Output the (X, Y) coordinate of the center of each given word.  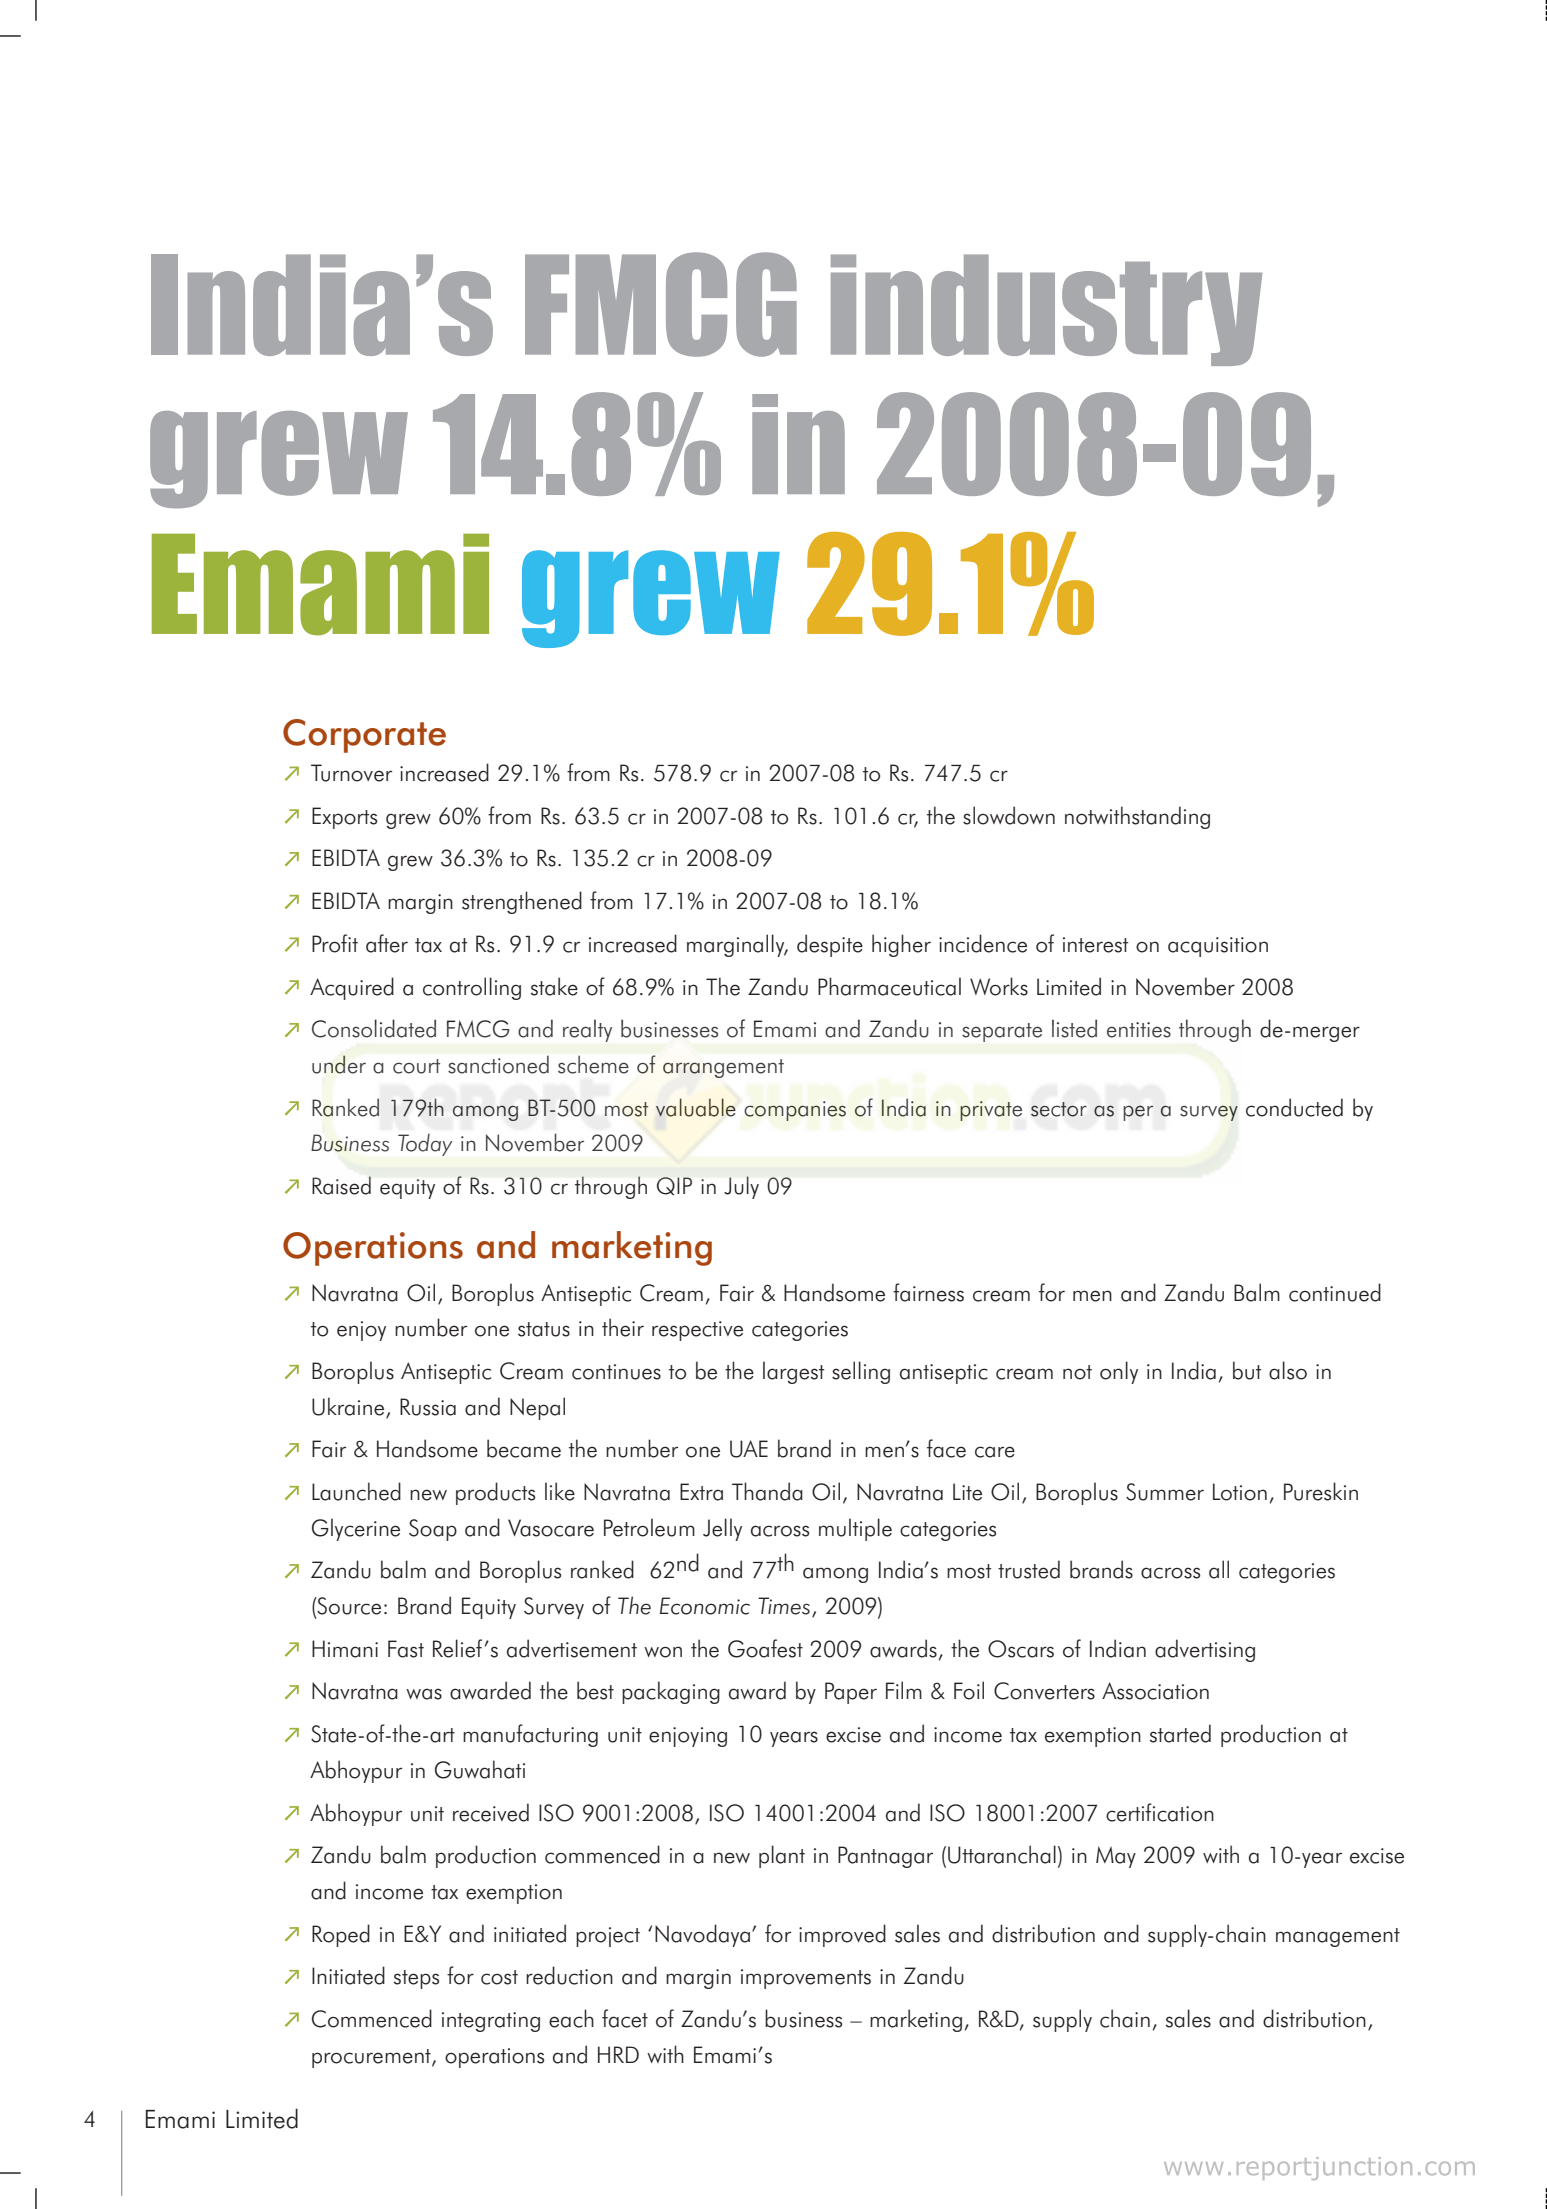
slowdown (1009, 815)
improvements (806, 1979)
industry (1046, 310)
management (1338, 1937)
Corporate (364, 736)
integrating (491, 2022)
